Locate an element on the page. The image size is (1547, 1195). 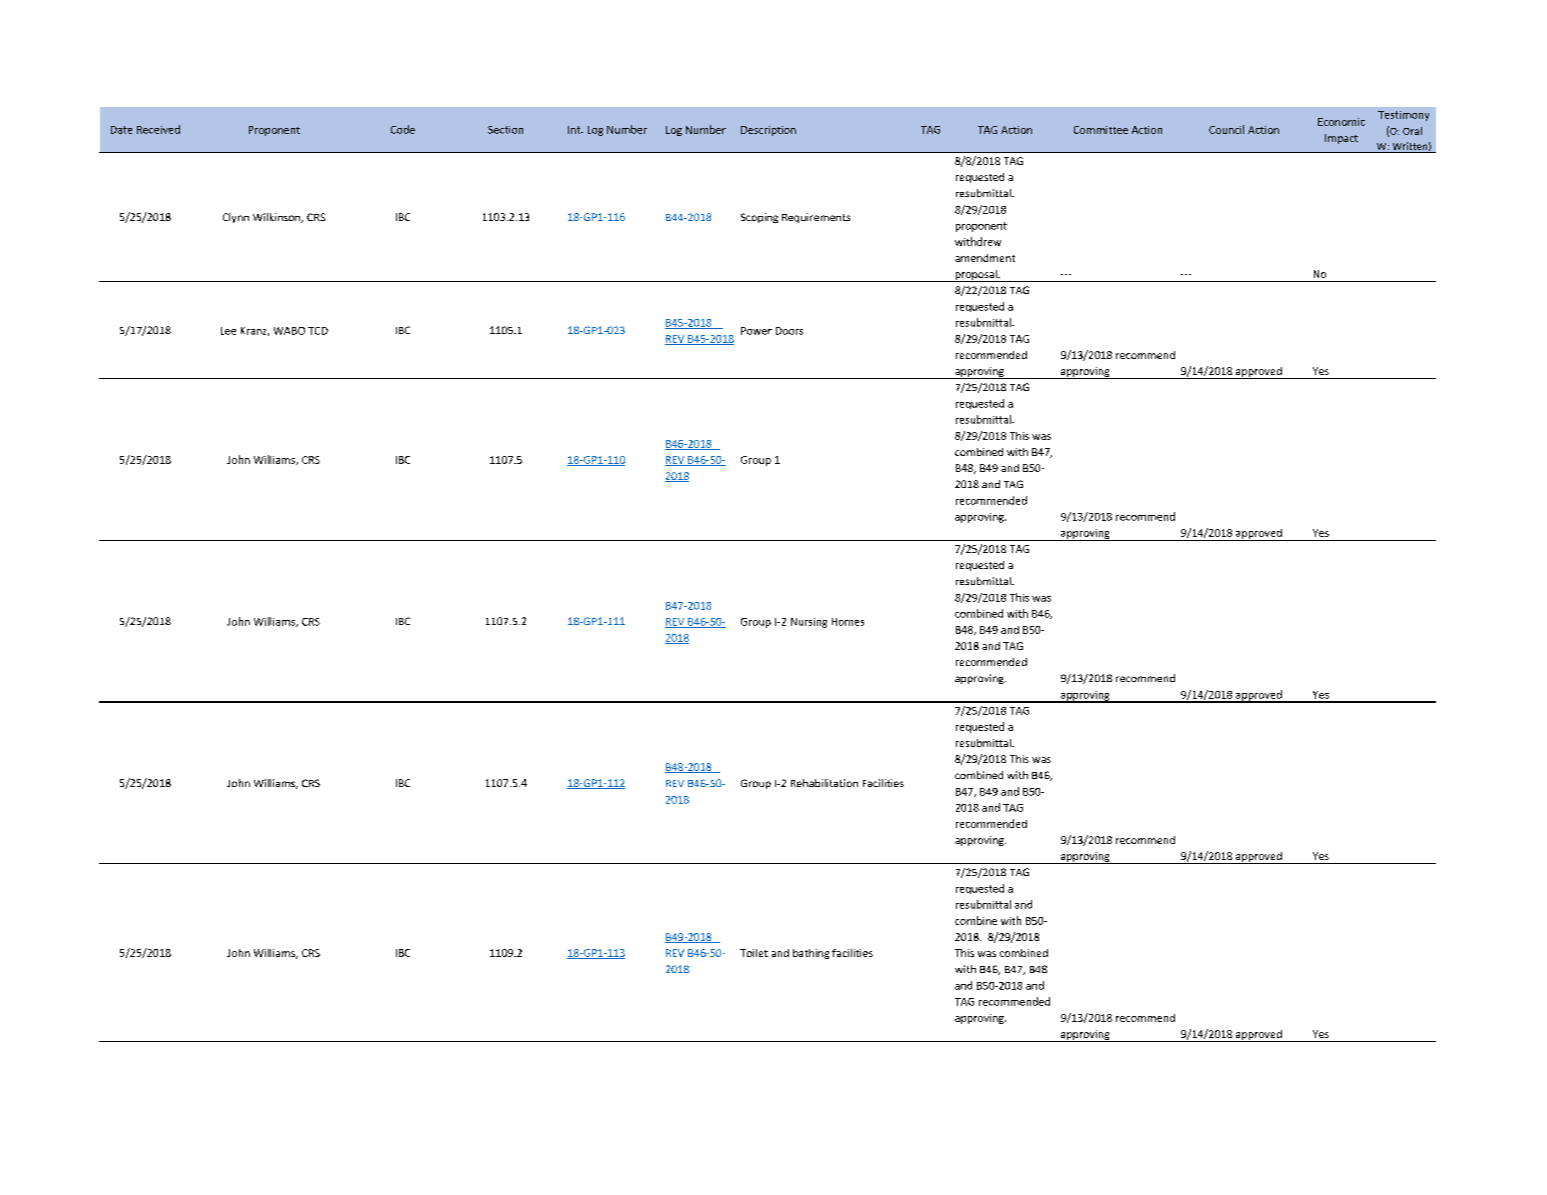
Nursing is located at coordinates (809, 623).
